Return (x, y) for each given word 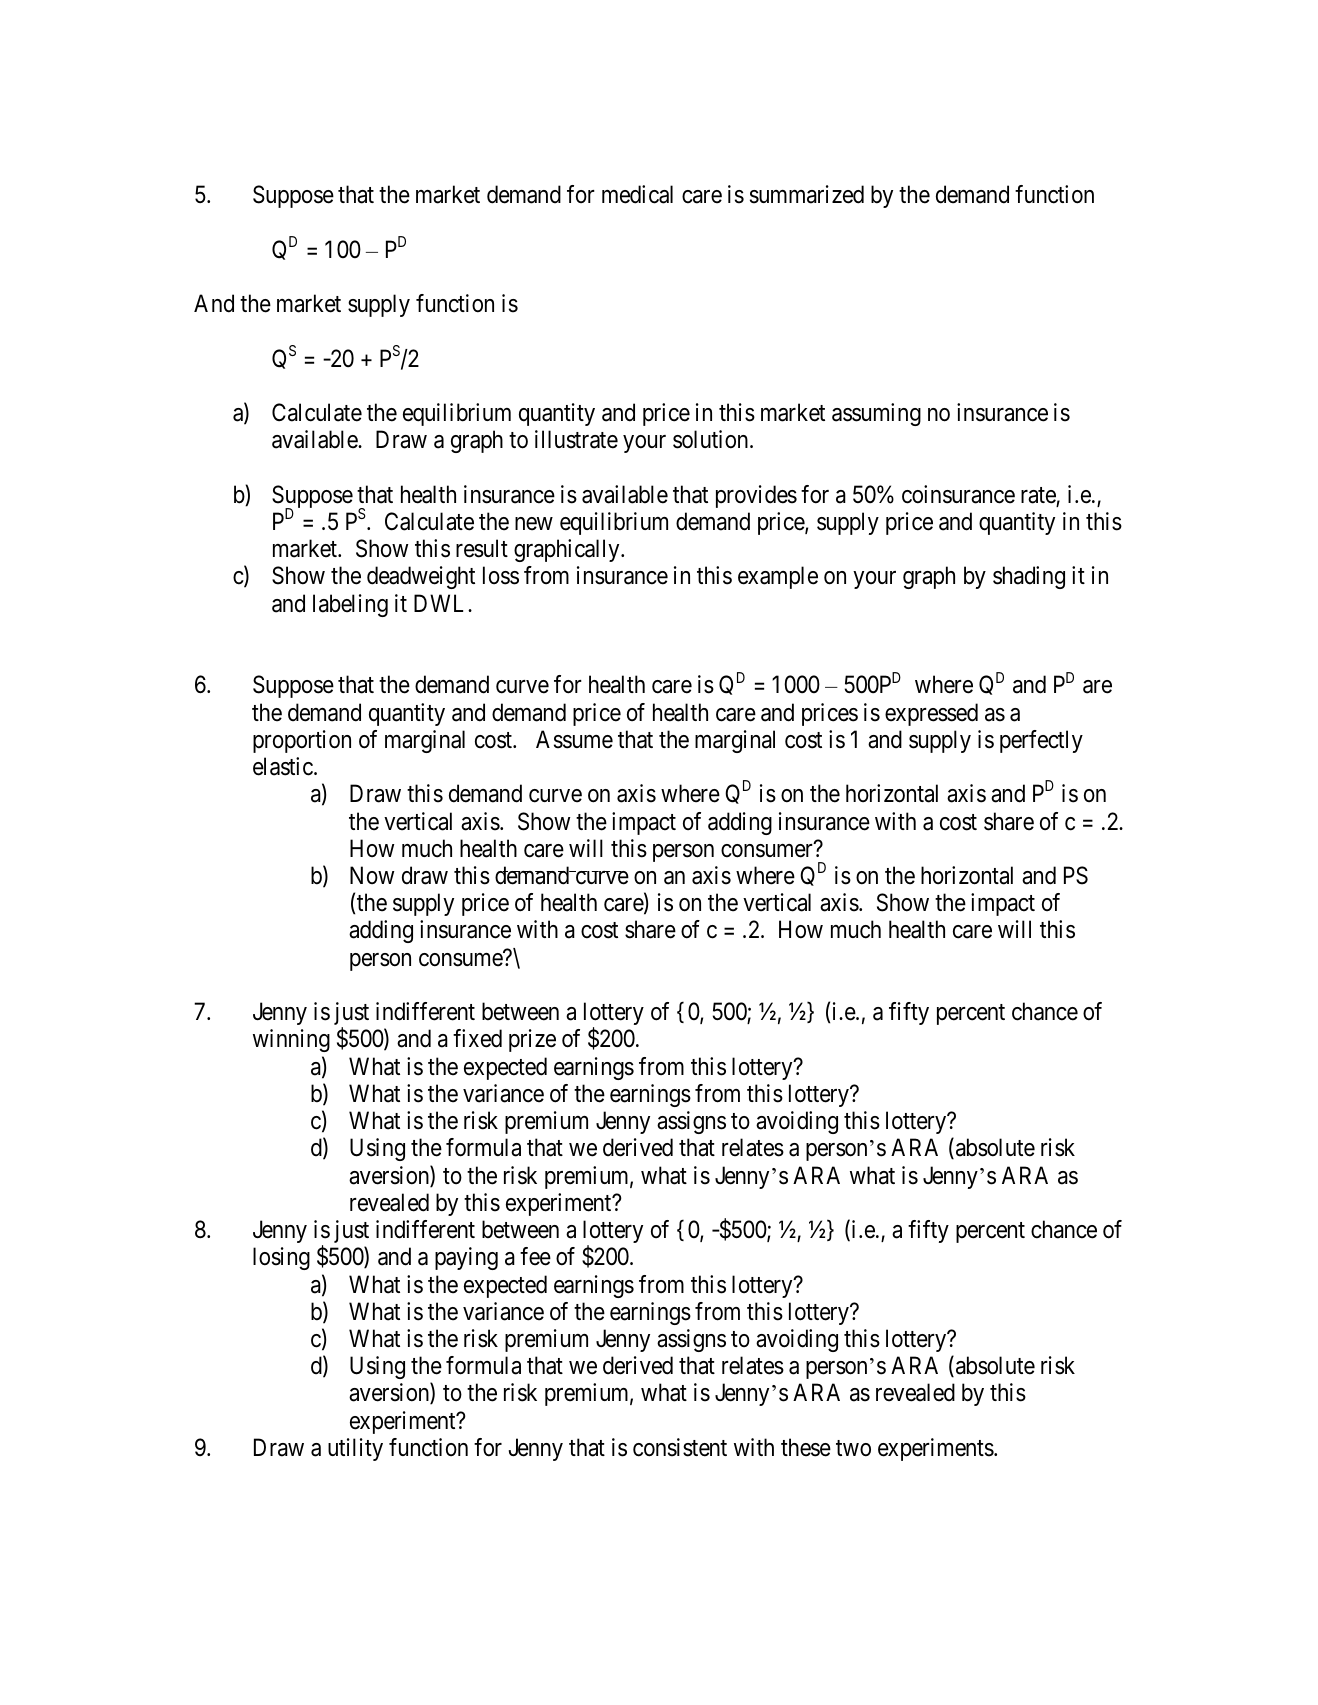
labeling (350, 605)
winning (291, 1040)
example (778, 577)
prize (532, 1040)
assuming (876, 414)
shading (1029, 577)
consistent (680, 1447)
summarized (807, 194)
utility (355, 1449)
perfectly (1041, 741)
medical (637, 194)
